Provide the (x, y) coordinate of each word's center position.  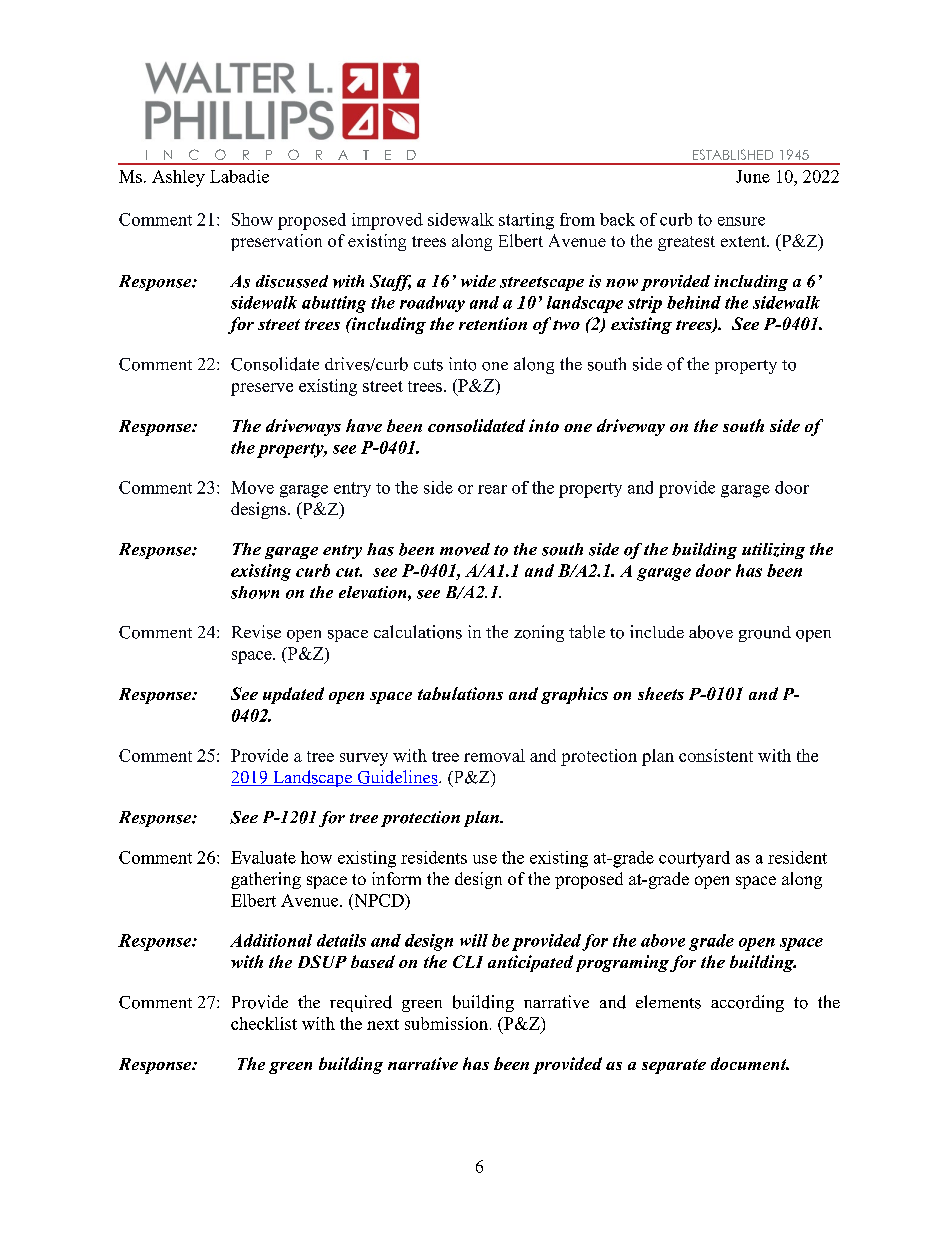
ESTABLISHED (733, 154)
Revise (256, 632)
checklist (264, 1023)
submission (448, 1023)
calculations (418, 632)
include (657, 631)
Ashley (178, 178)
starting (526, 221)
